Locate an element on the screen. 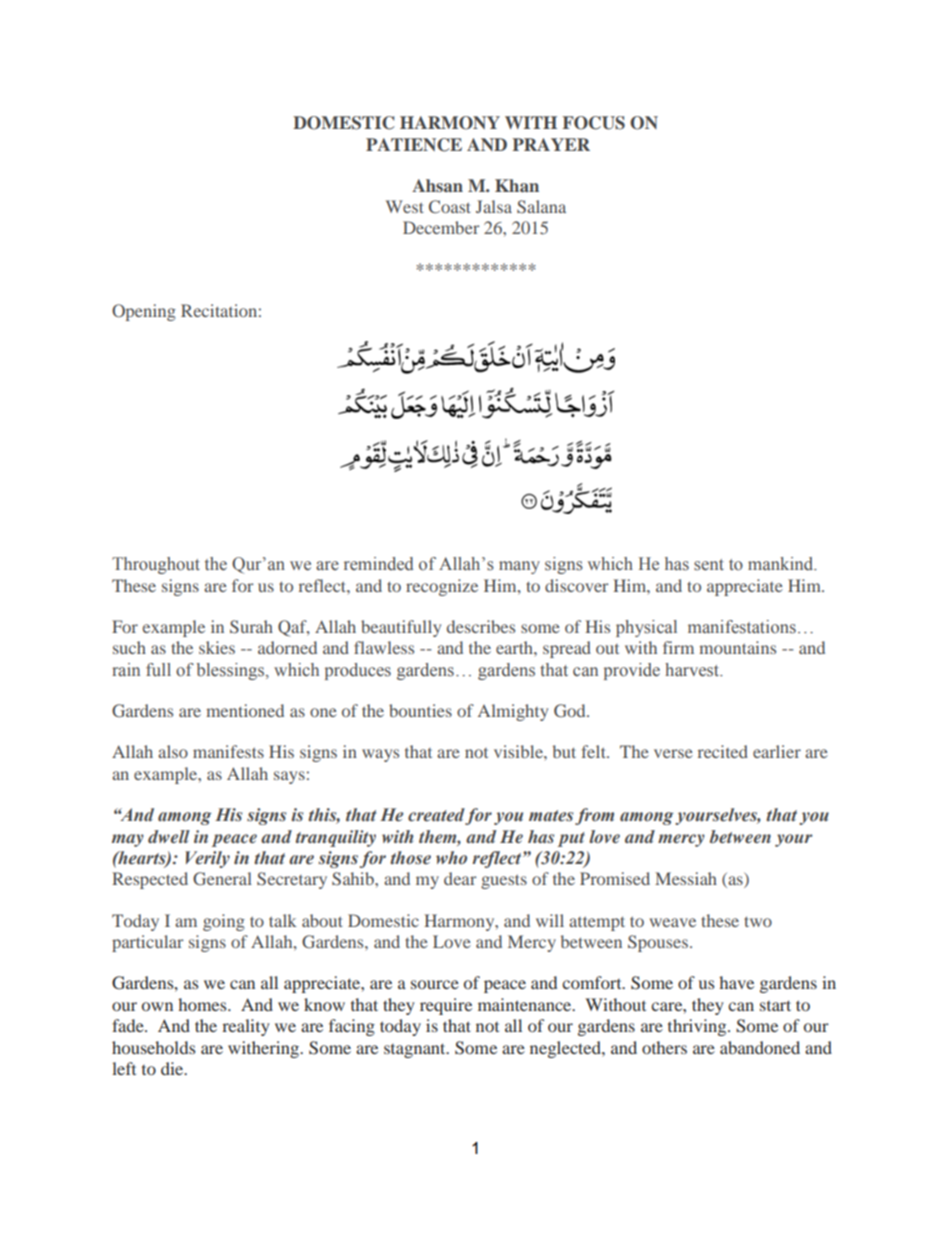  Ahsan is located at coordinates (437, 185).
